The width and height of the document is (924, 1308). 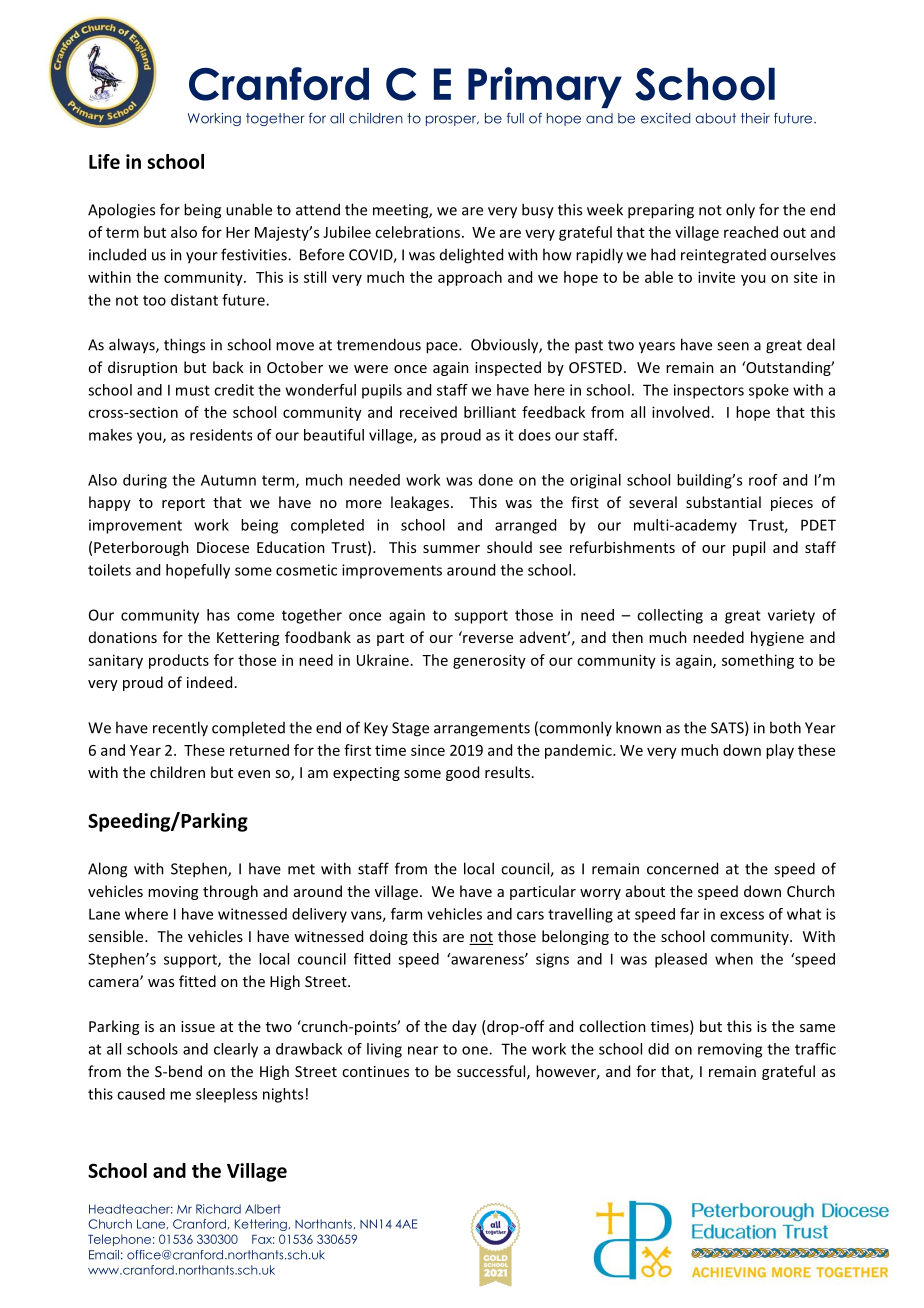 I want to click on sensible, so click(x=117, y=936).
